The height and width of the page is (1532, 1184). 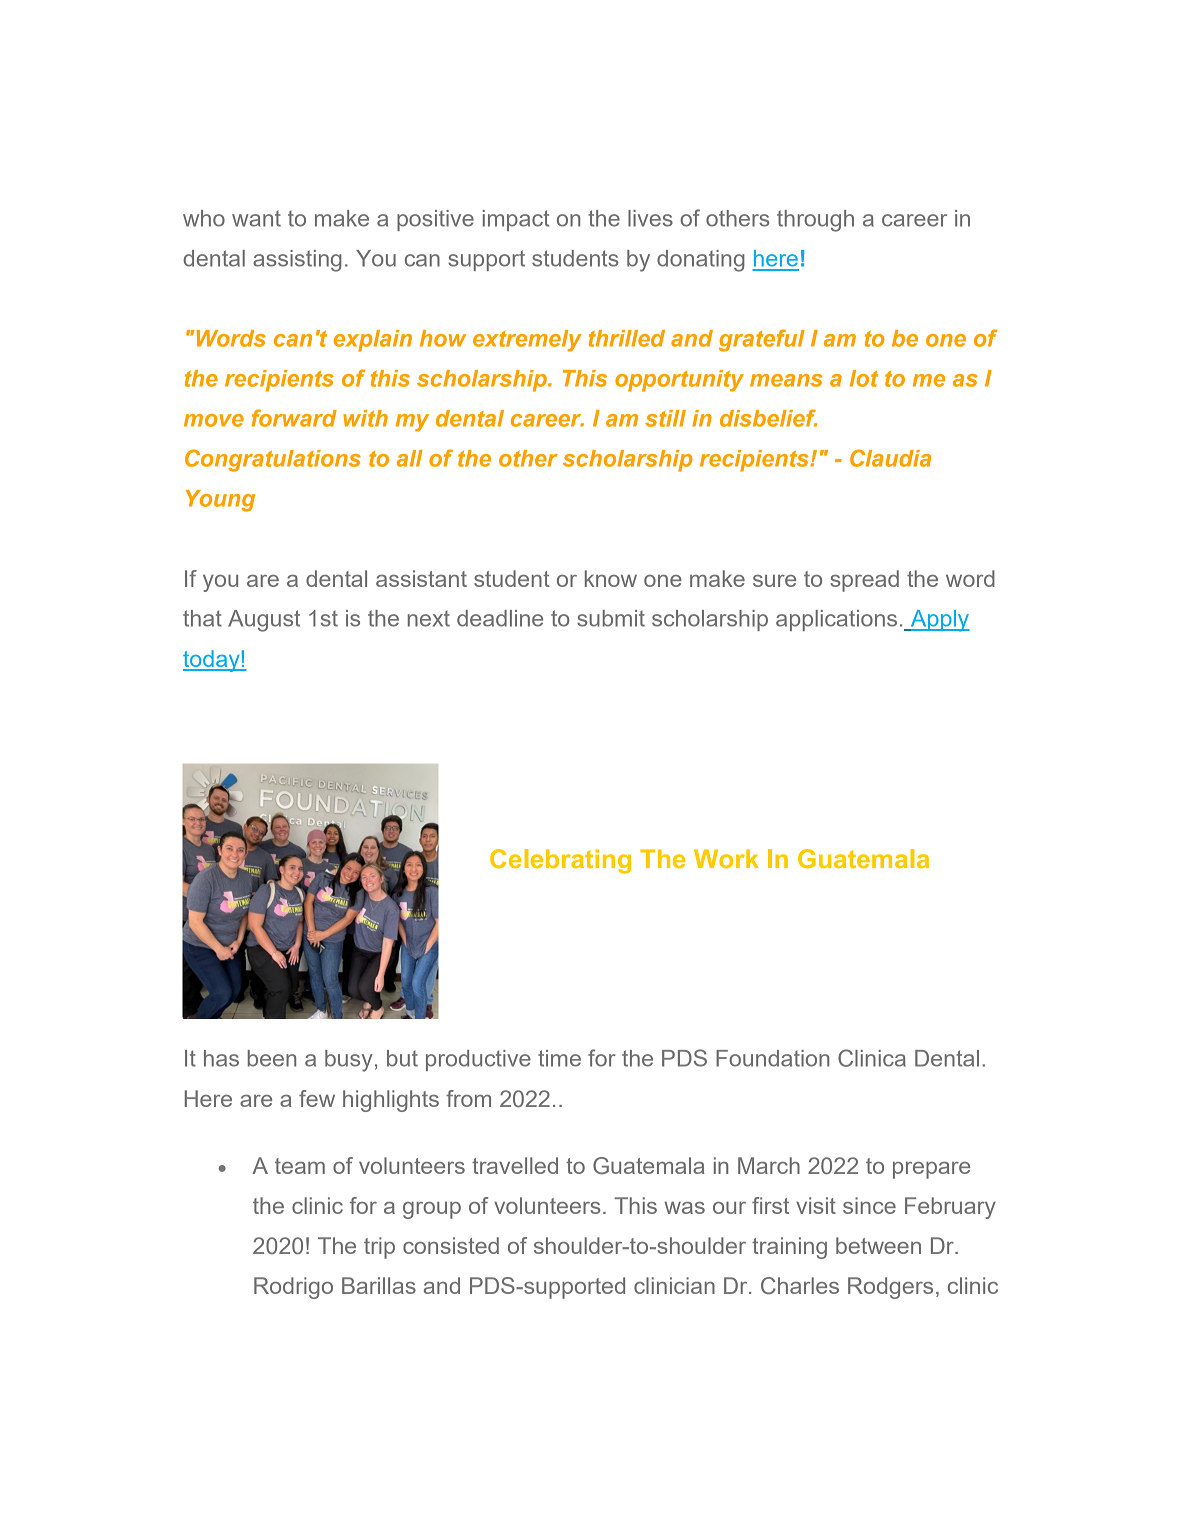 What do you see at coordinates (611, 578) in the page?
I see `know` at bounding box center [611, 578].
